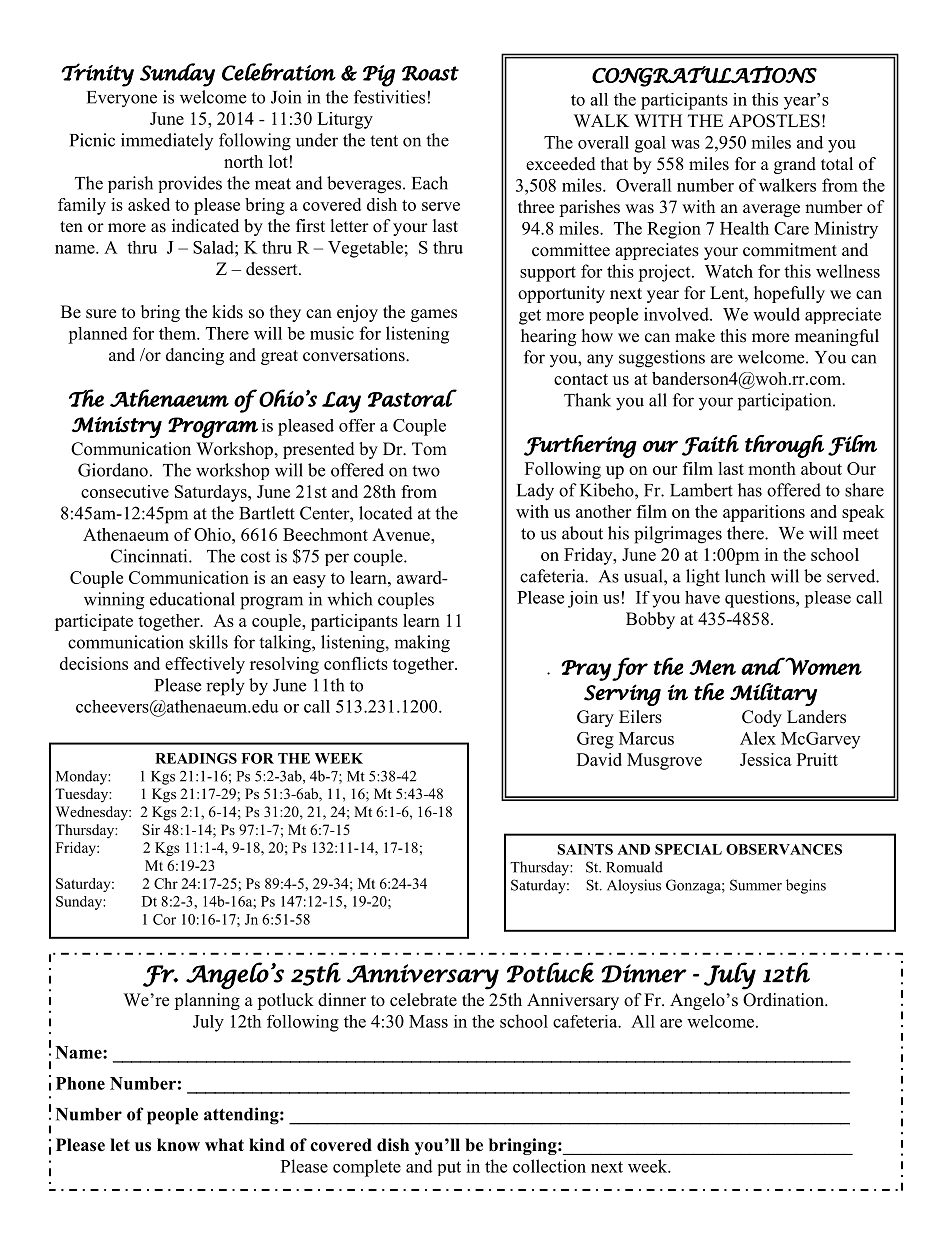  I want to click on Roast, so click(430, 73).
